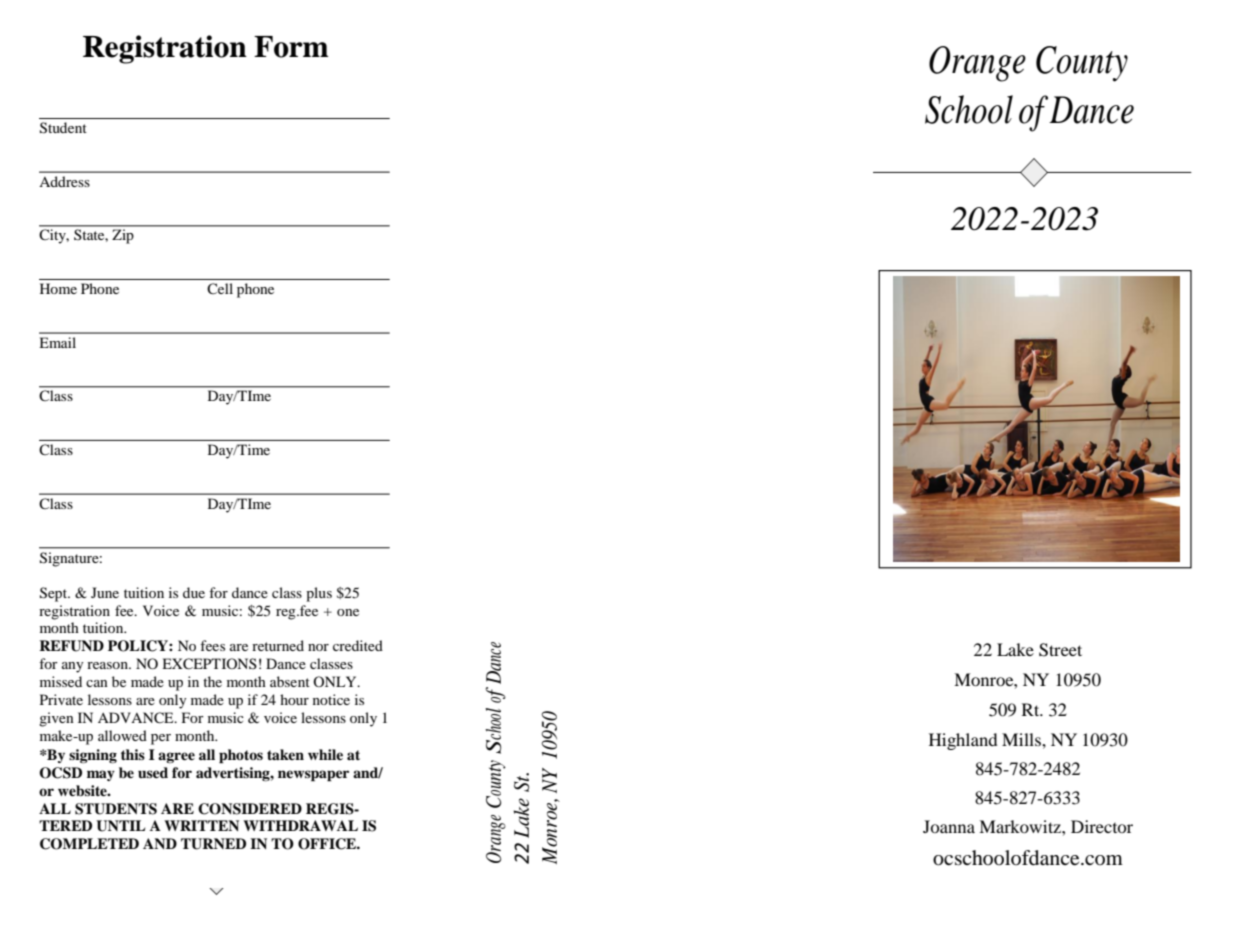  Describe the element at coordinates (122, 237) in the screenshot. I see `Zip` at that location.
